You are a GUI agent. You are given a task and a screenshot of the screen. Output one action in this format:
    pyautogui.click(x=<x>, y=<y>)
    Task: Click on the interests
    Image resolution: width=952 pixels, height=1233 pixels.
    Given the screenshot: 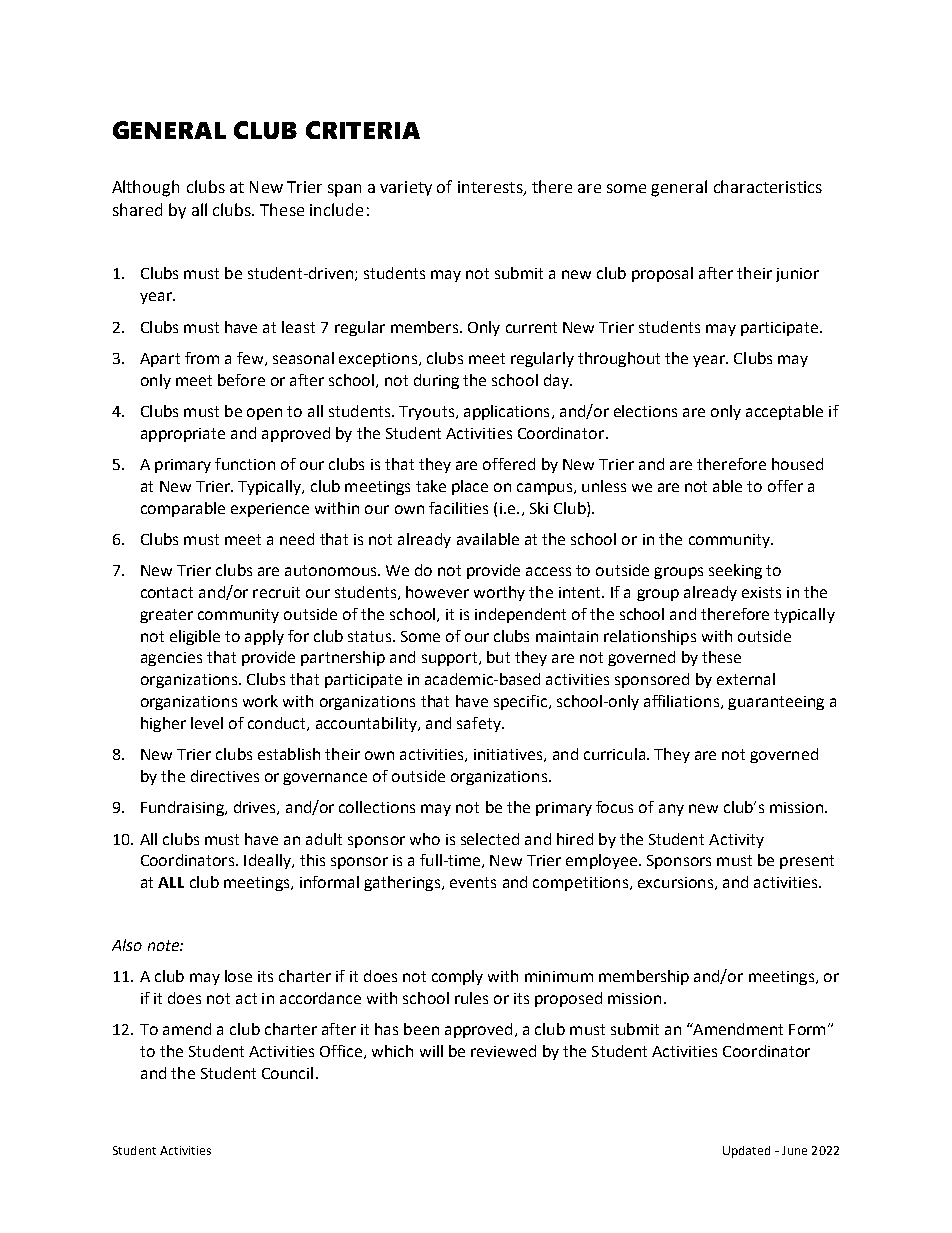 What is the action you would take?
    pyautogui.click(x=491, y=188)
